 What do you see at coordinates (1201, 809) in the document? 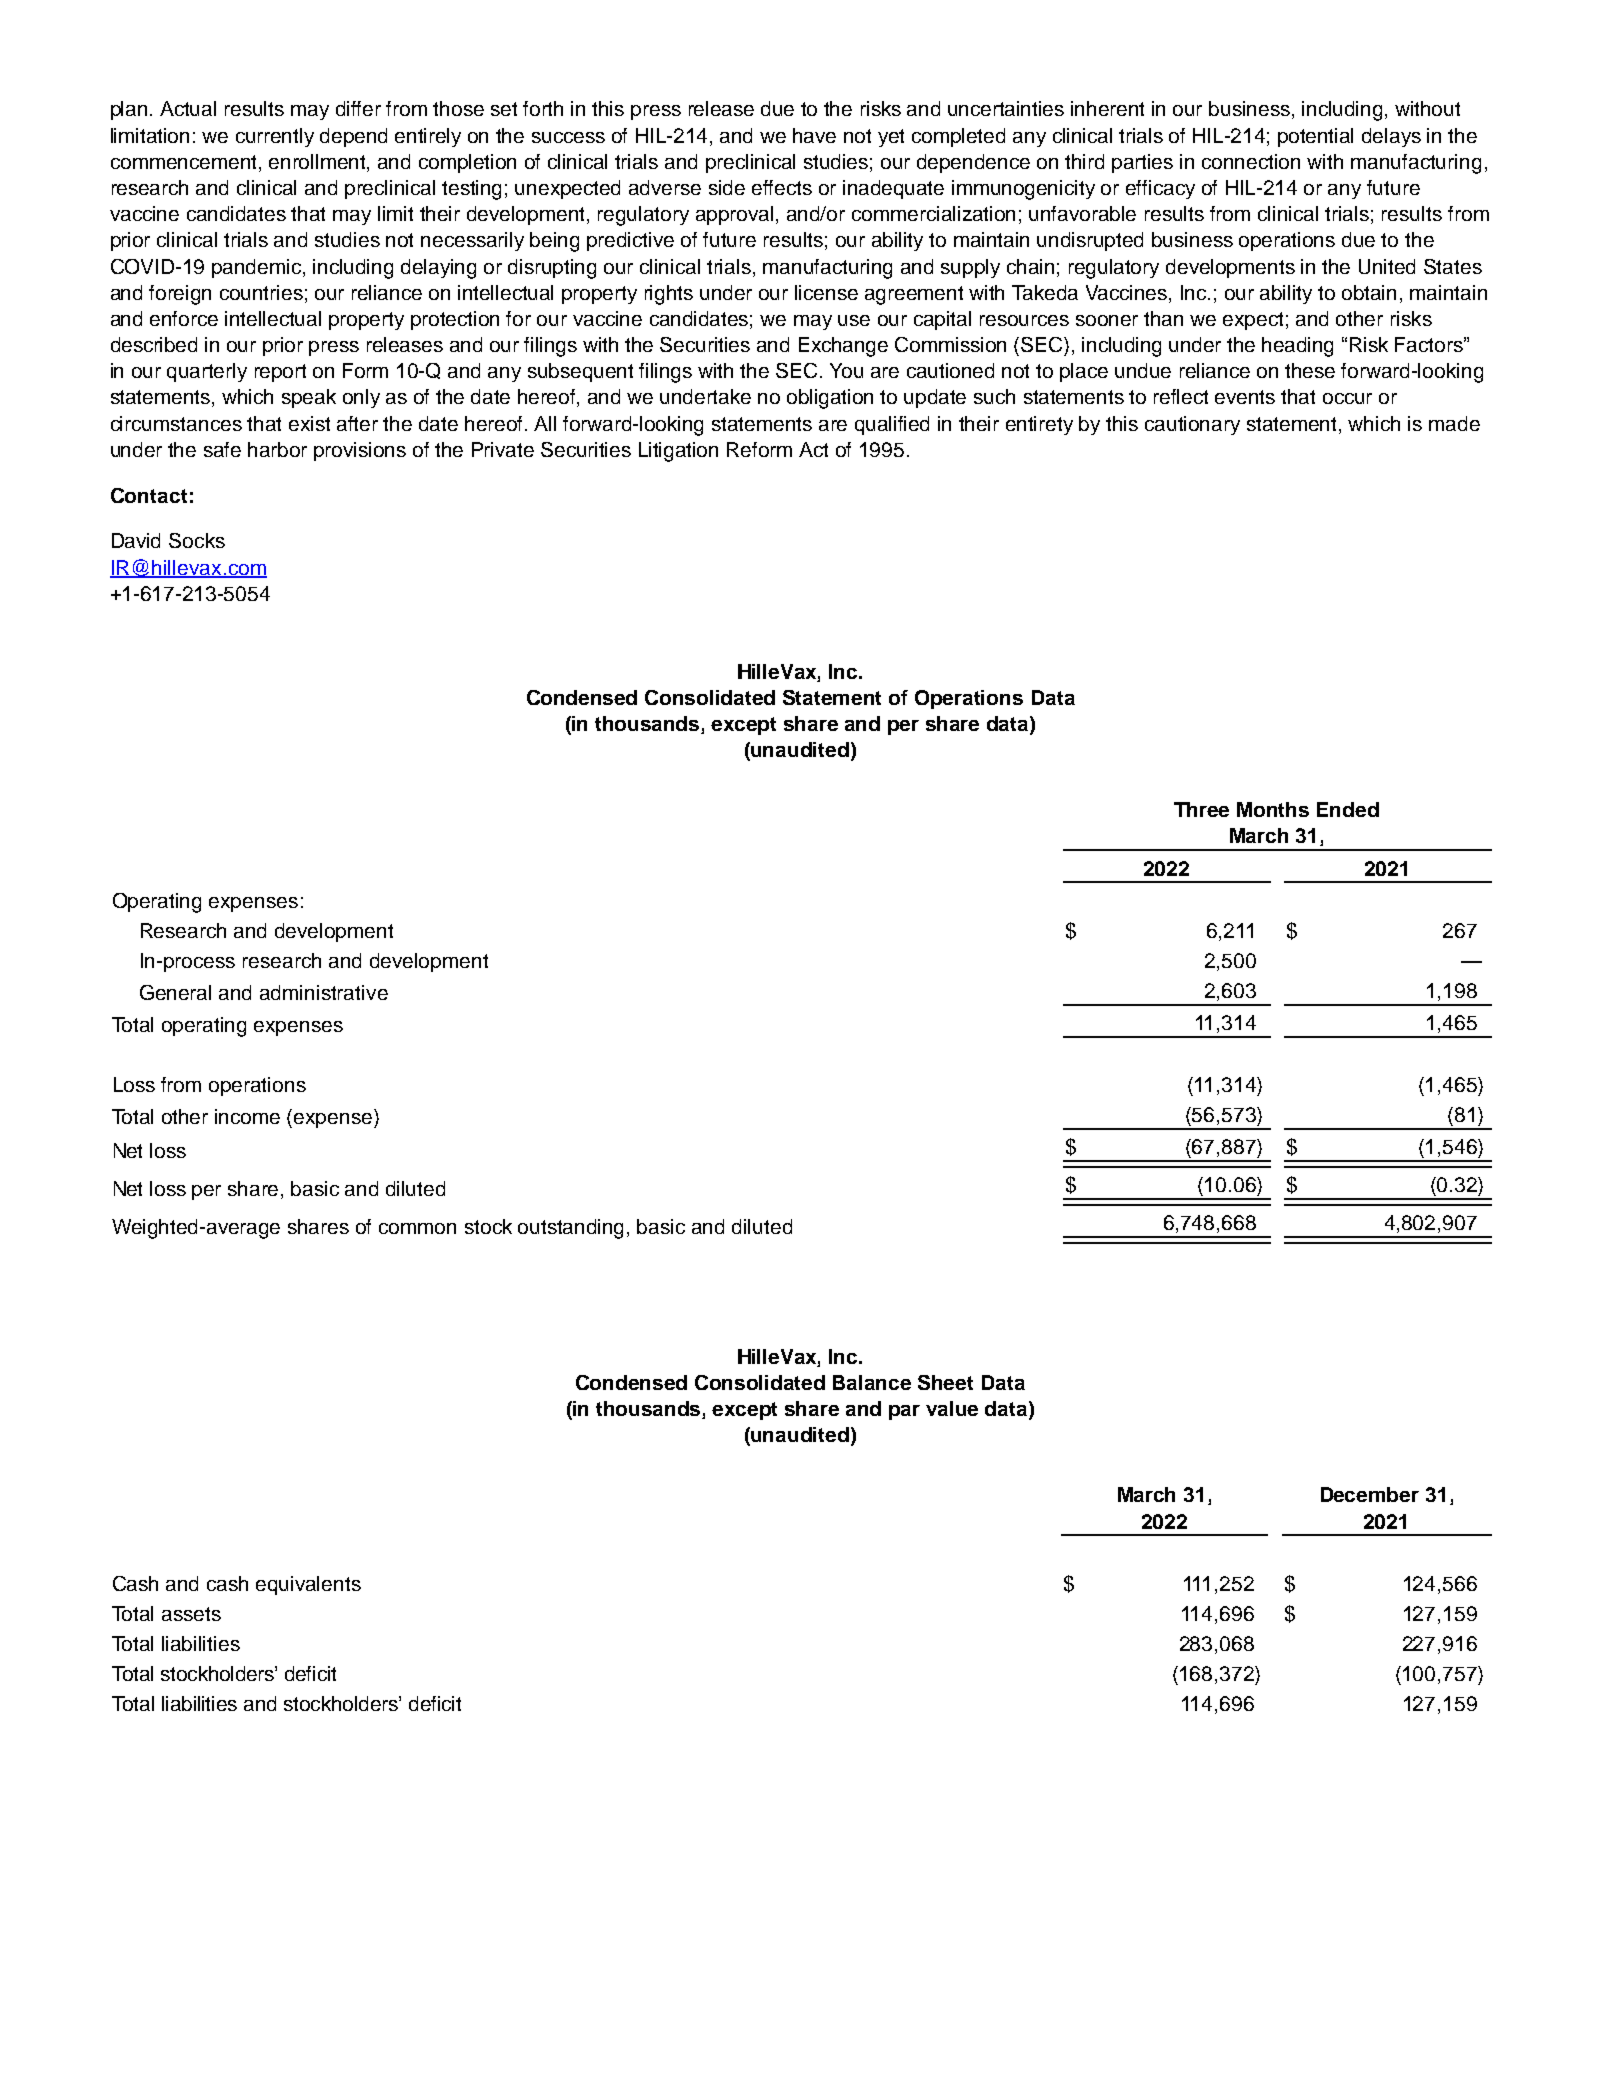
I see `Three` at bounding box center [1201, 809].
